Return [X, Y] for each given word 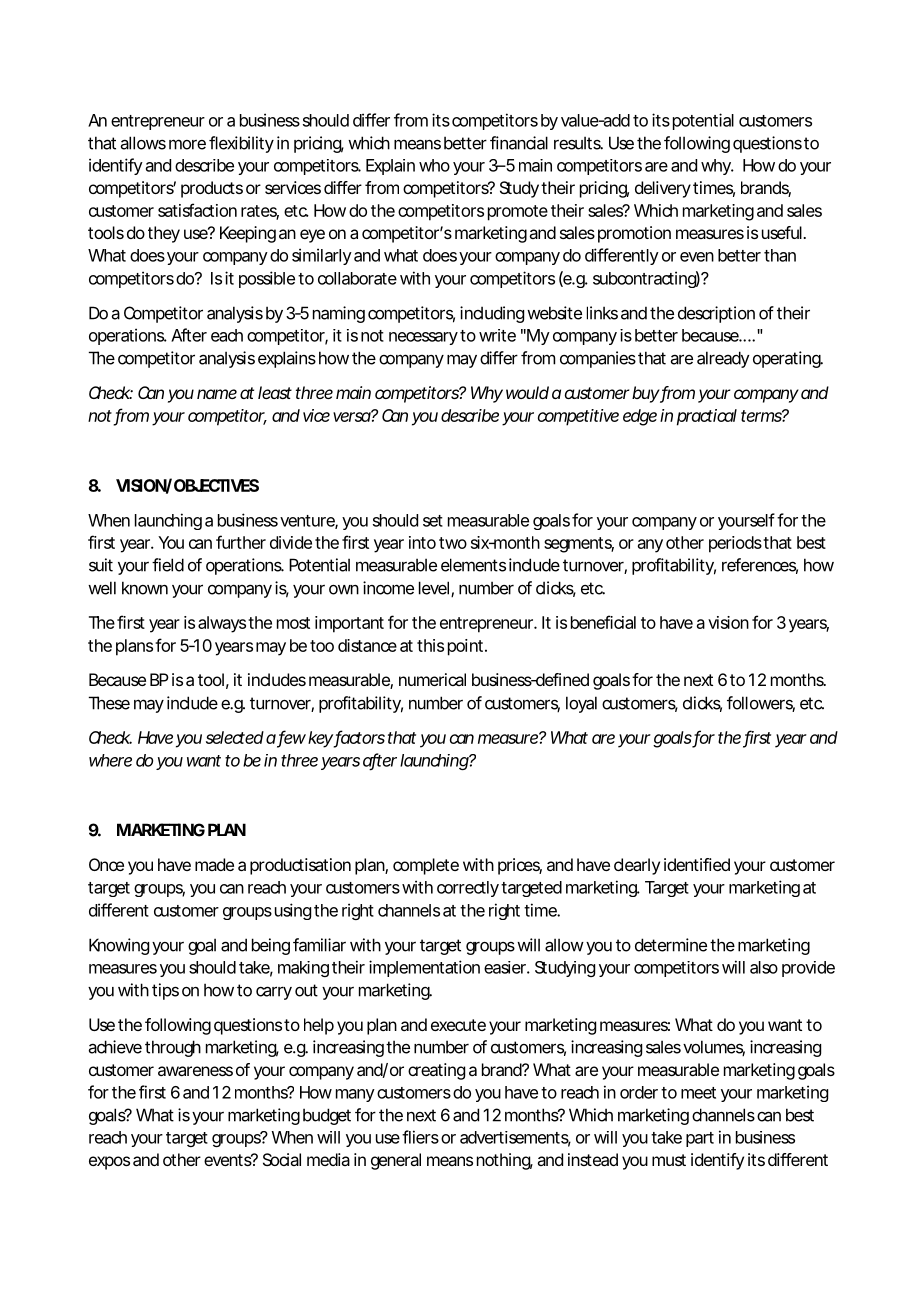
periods [735, 544]
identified [697, 864]
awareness [195, 1071]
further [241, 542]
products [212, 189]
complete [426, 866]
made [214, 864]
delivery [663, 189]
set [433, 521]
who [434, 165]
